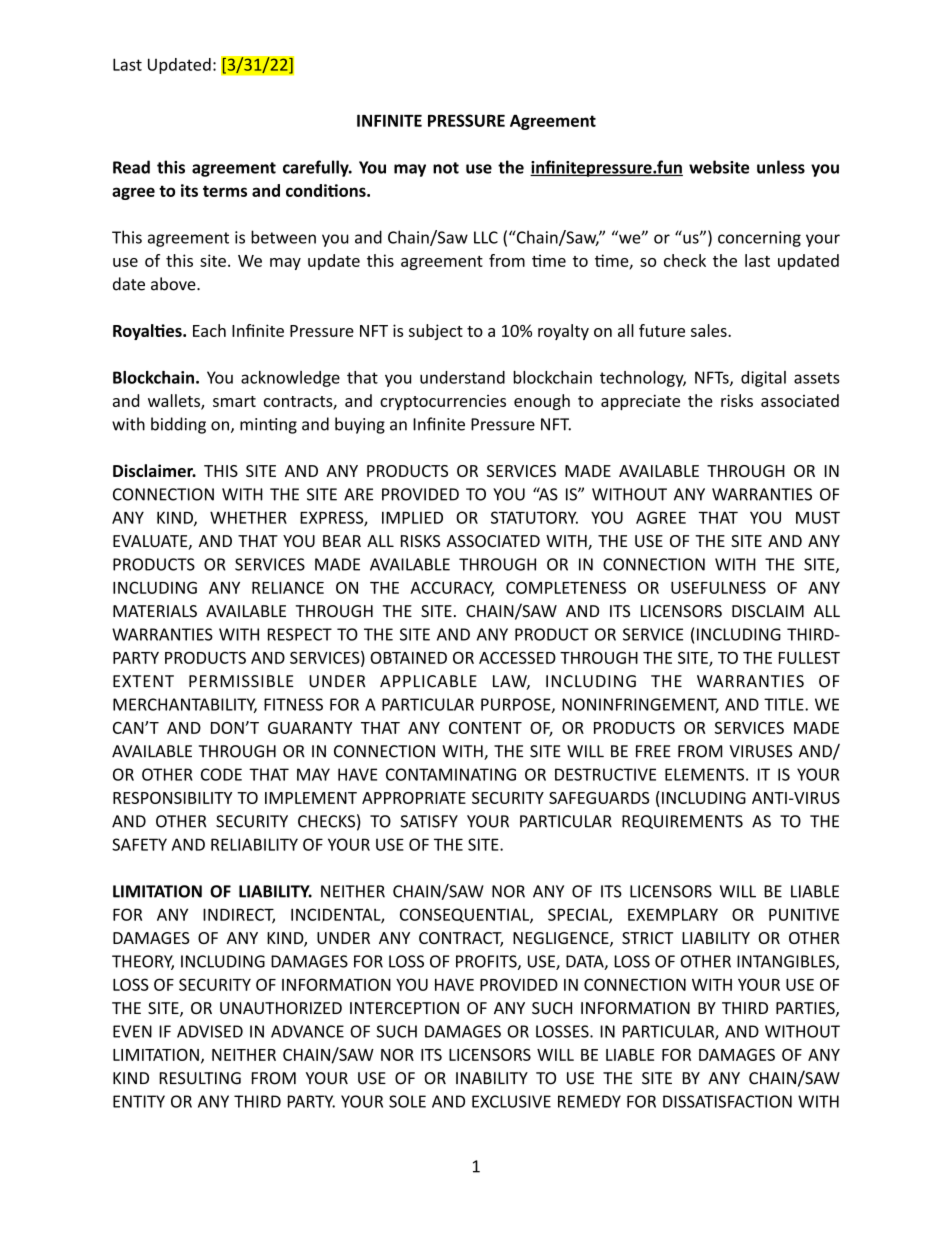 The width and height of the image is (952, 1233). What do you see at coordinates (718, 587) in the image?
I see `USEFULNESS` at bounding box center [718, 587].
